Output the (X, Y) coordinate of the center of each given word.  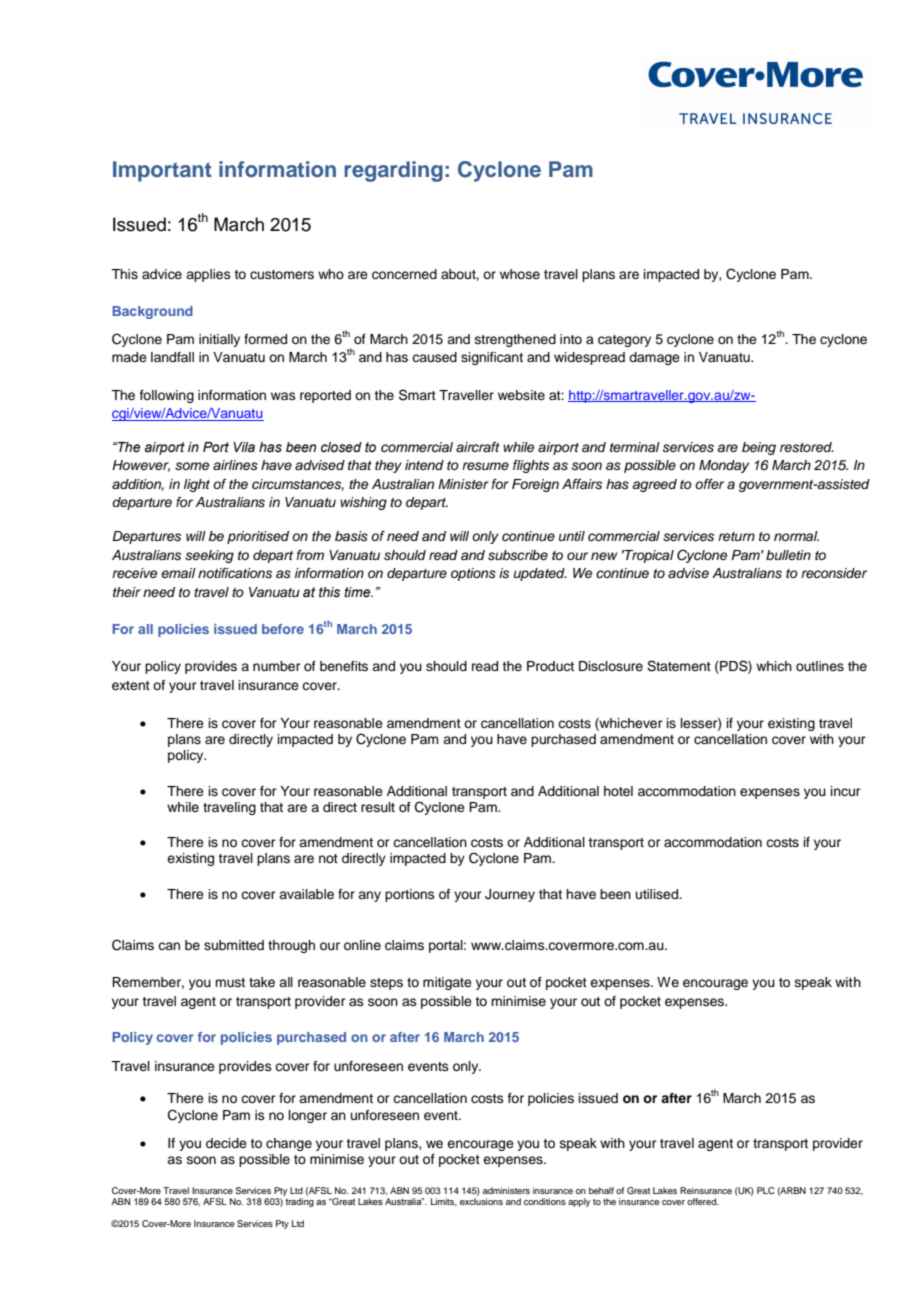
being (759, 448)
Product (550, 666)
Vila (244, 447)
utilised (658, 894)
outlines (820, 666)
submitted (234, 945)
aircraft (478, 447)
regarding (393, 171)
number (277, 666)
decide (226, 1143)
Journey (510, 895)
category (624, 341)
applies (208, 275)
